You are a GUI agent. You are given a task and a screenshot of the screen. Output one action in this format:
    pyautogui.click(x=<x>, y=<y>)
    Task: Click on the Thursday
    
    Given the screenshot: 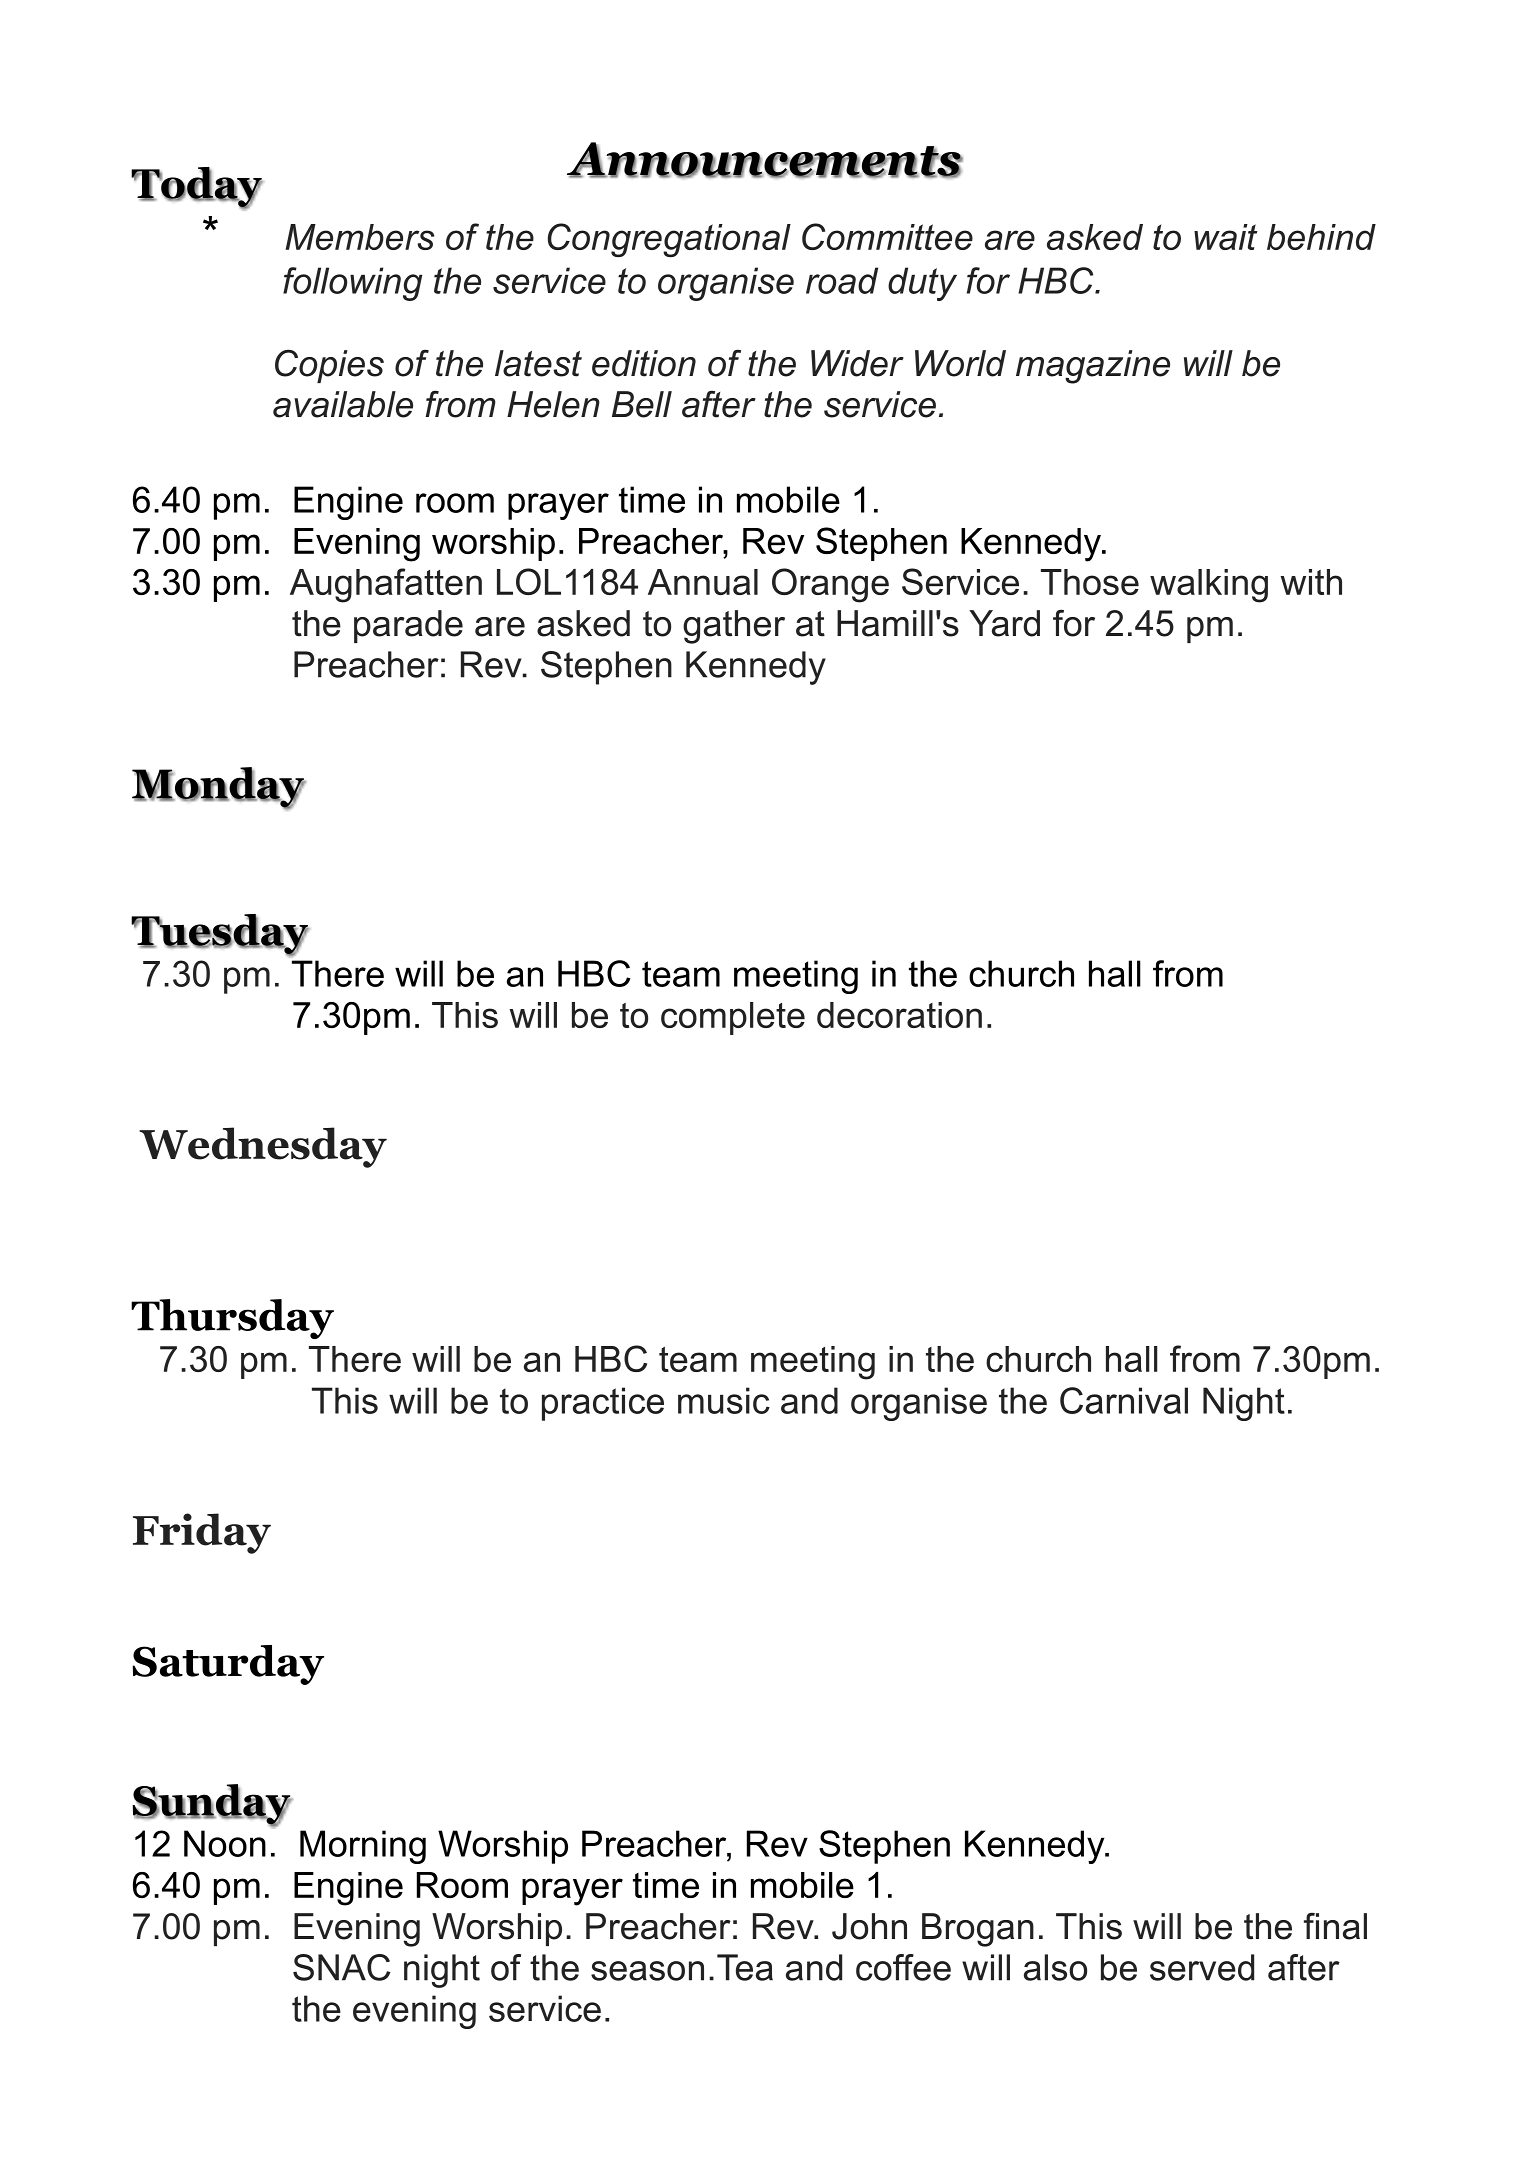 What is the action you would take?
    pyautogui.click(x=232, y=1319)
